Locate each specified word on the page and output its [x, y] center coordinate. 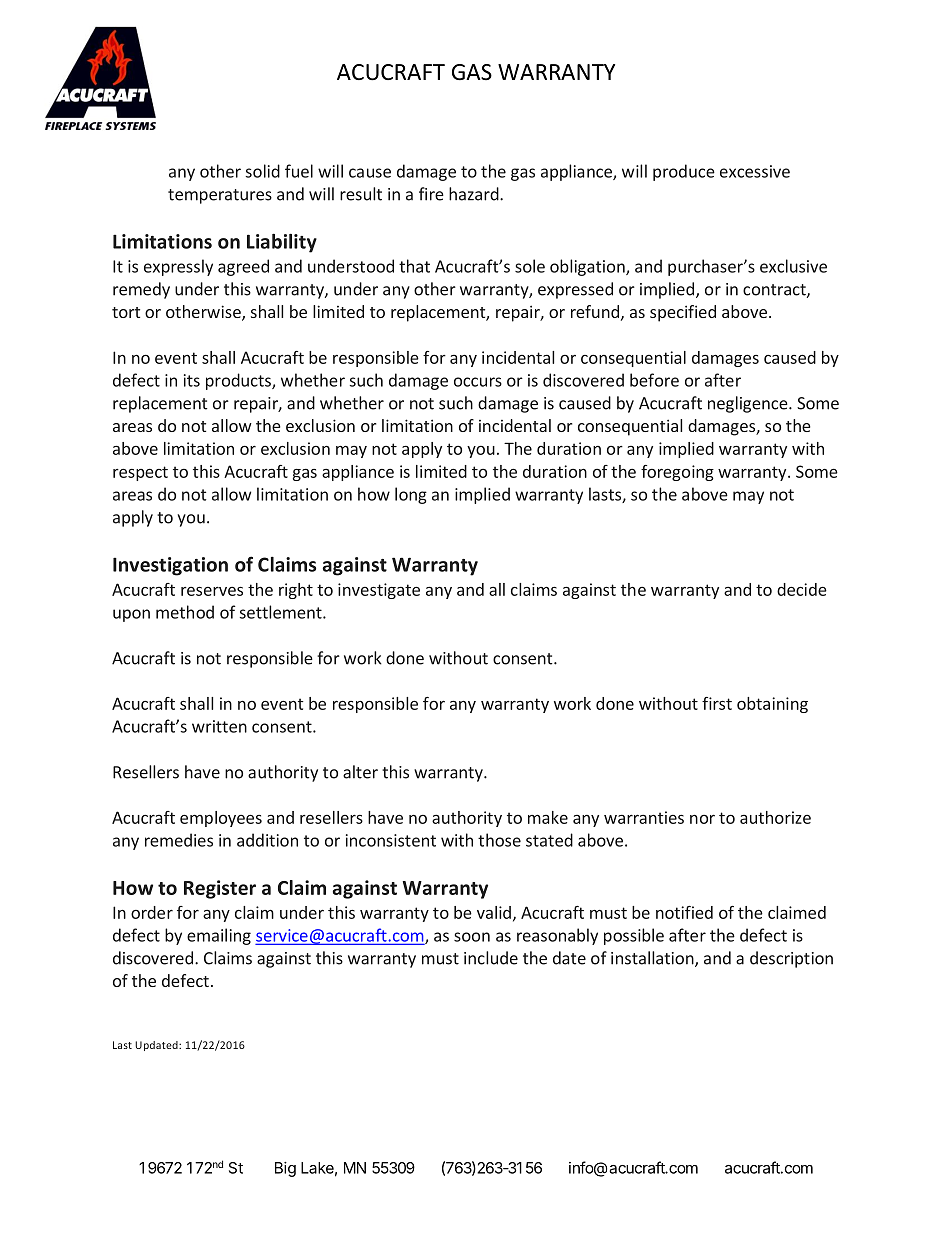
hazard [475, 194]
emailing [219, 936]
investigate [379, 591]
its [192, 380]
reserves [212, 591]
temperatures [220, 196]
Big [285, 1169]
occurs [478, 382]
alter [360, 772]
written [219, 726]
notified [684, 912]
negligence [749, 404]
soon [472, 937]
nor [702, 819]
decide [802, 589]
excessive [755, 171]
